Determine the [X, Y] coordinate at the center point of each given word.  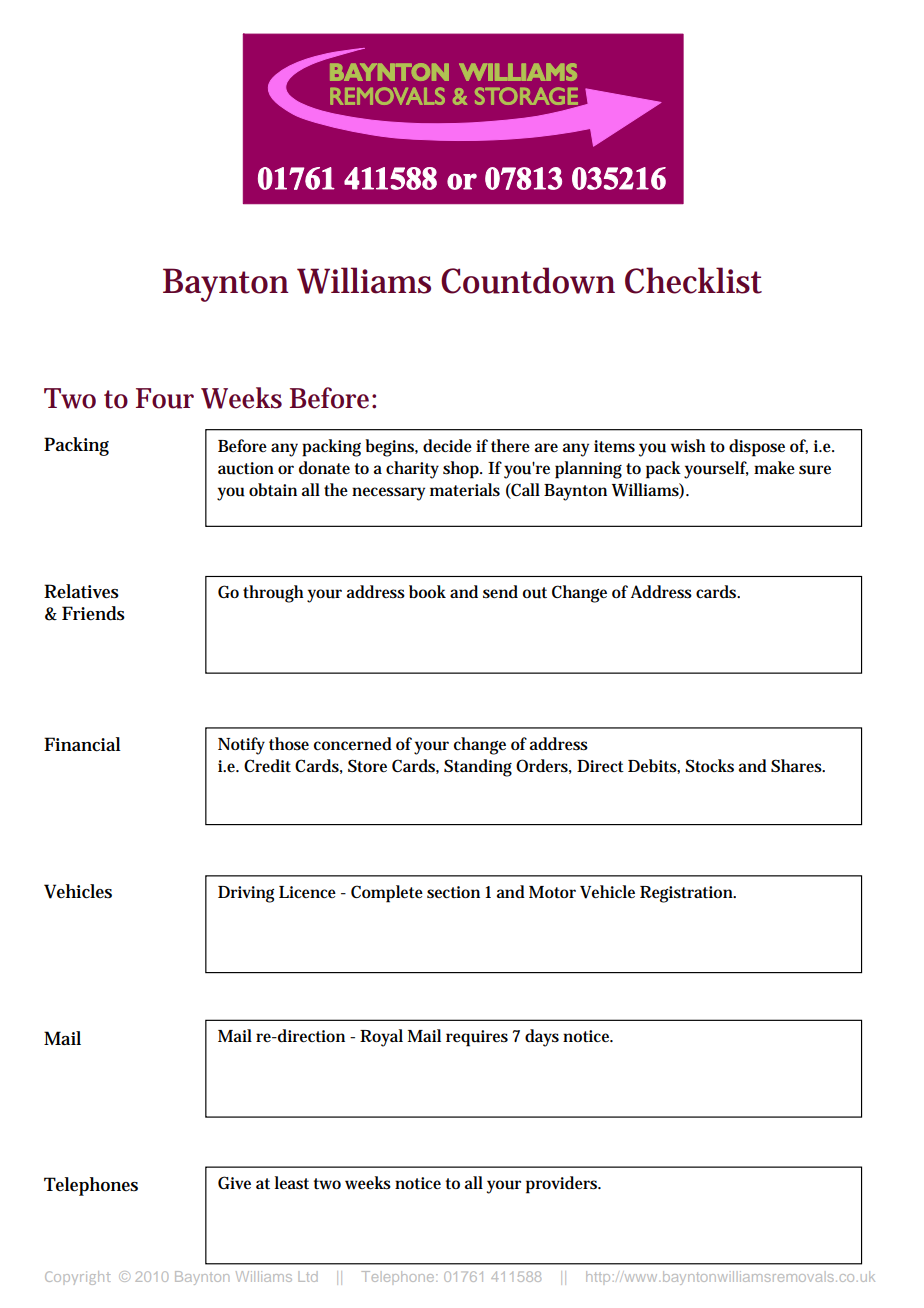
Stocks [709, 766]
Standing [478, 768]
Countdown [528, 280]
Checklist [693, 280]
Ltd [307, 1276]
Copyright [78, 1278]
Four [165, 398]
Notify [241, 746]
